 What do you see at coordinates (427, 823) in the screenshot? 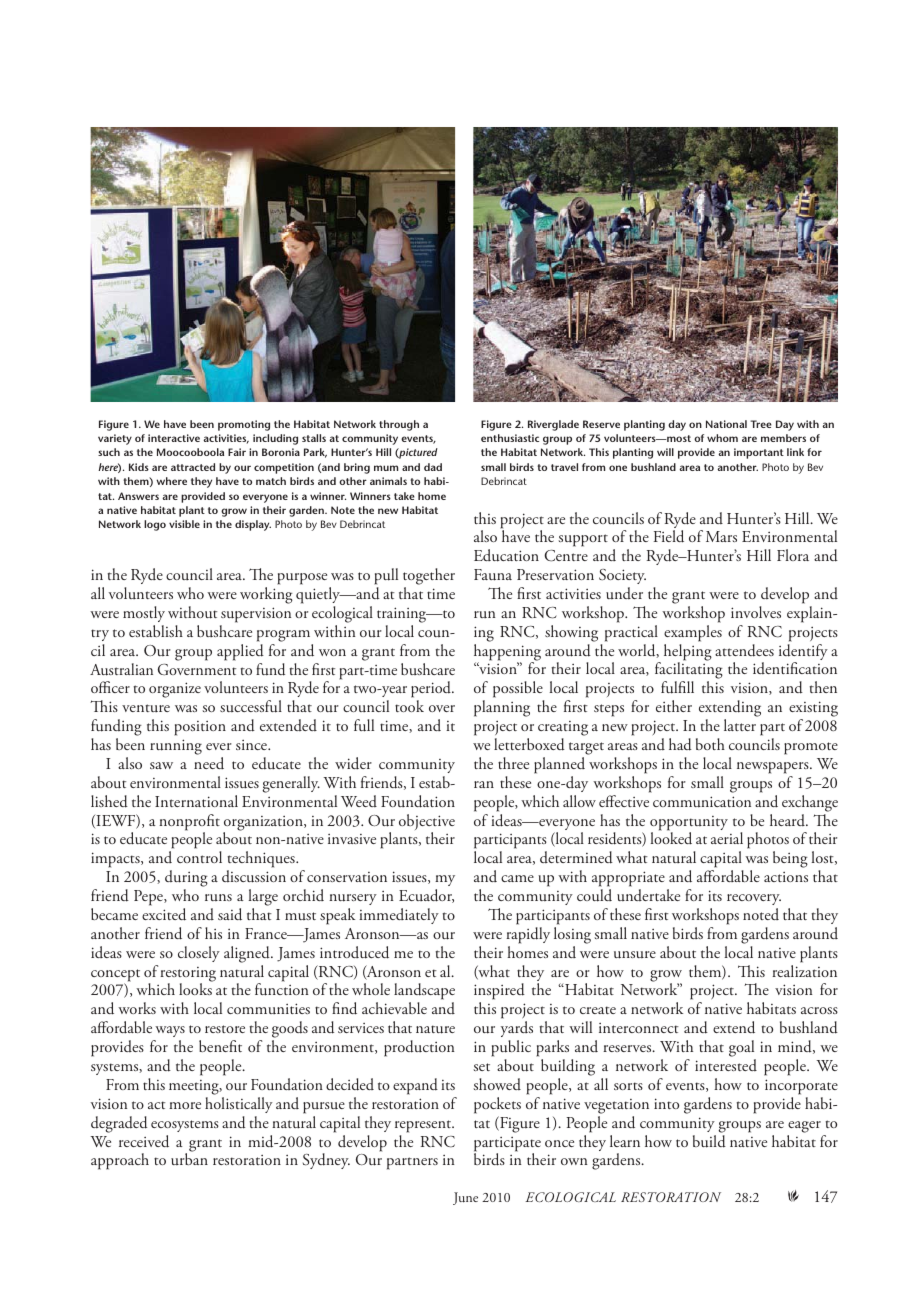
I see `objective` at bounding box center [427, 823].
